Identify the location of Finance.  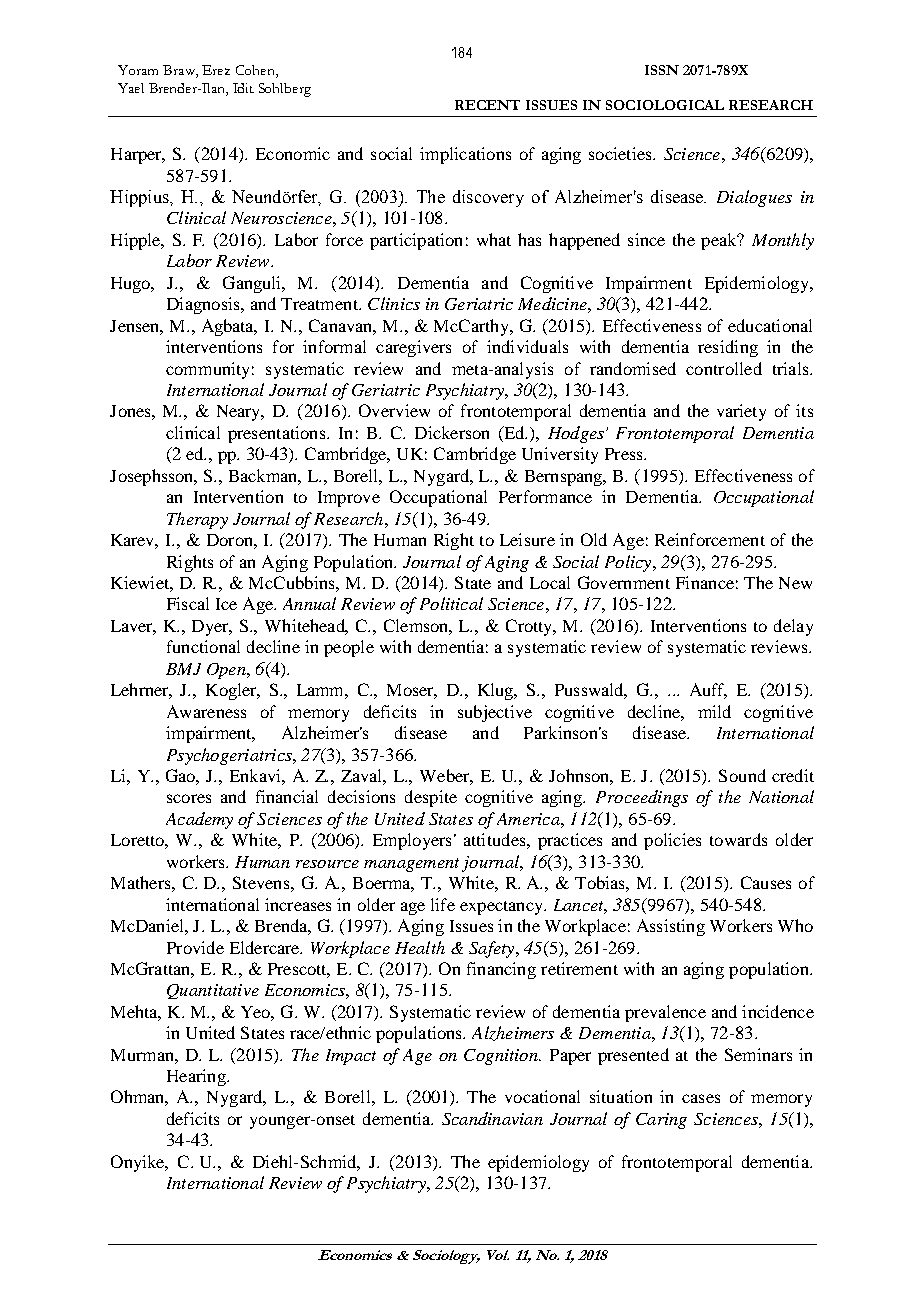
(705, 582).
